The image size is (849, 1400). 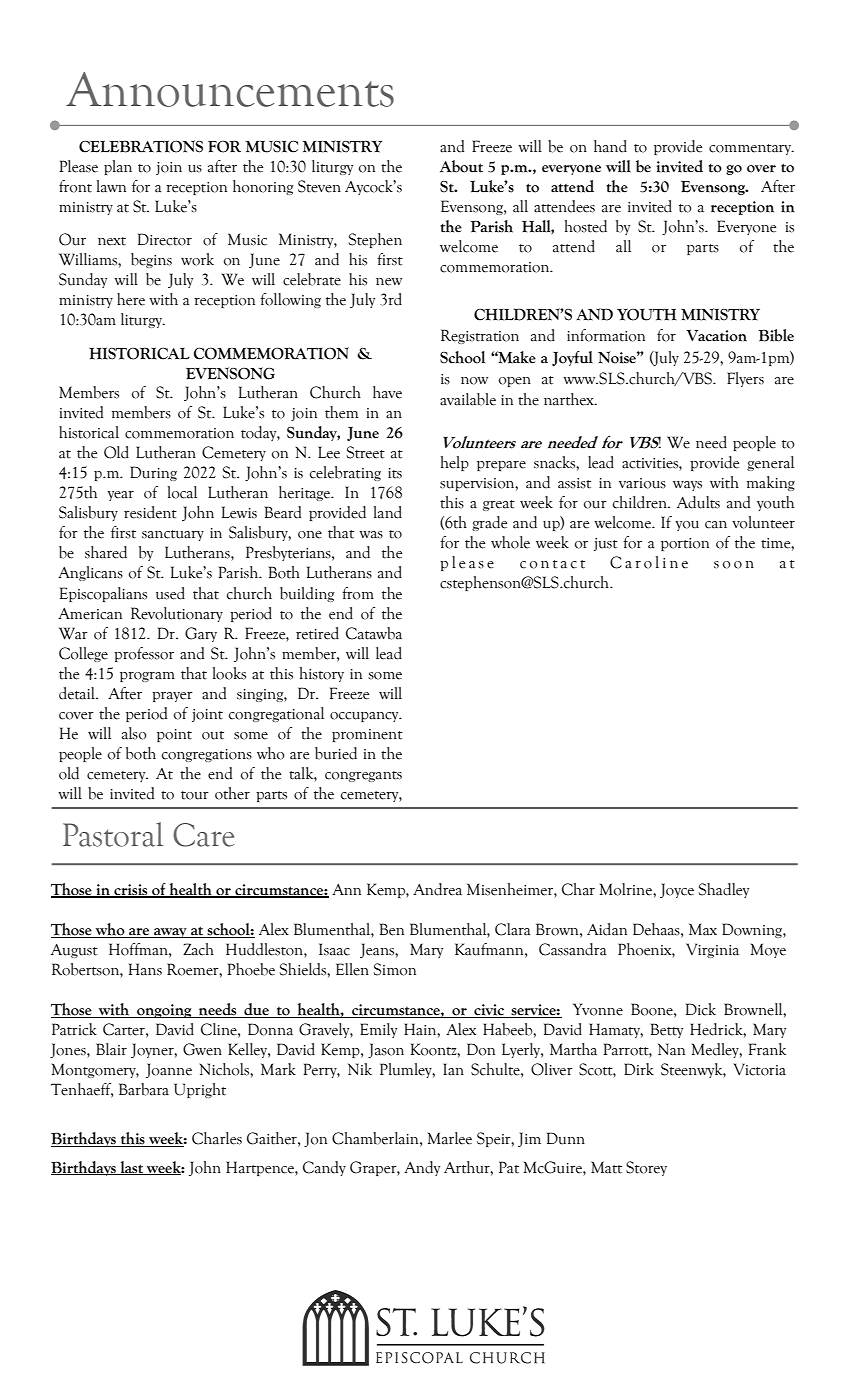 What do you see at coordinates (685, 544) in the page?
I see `portion` at bounding box center [685, 544].
